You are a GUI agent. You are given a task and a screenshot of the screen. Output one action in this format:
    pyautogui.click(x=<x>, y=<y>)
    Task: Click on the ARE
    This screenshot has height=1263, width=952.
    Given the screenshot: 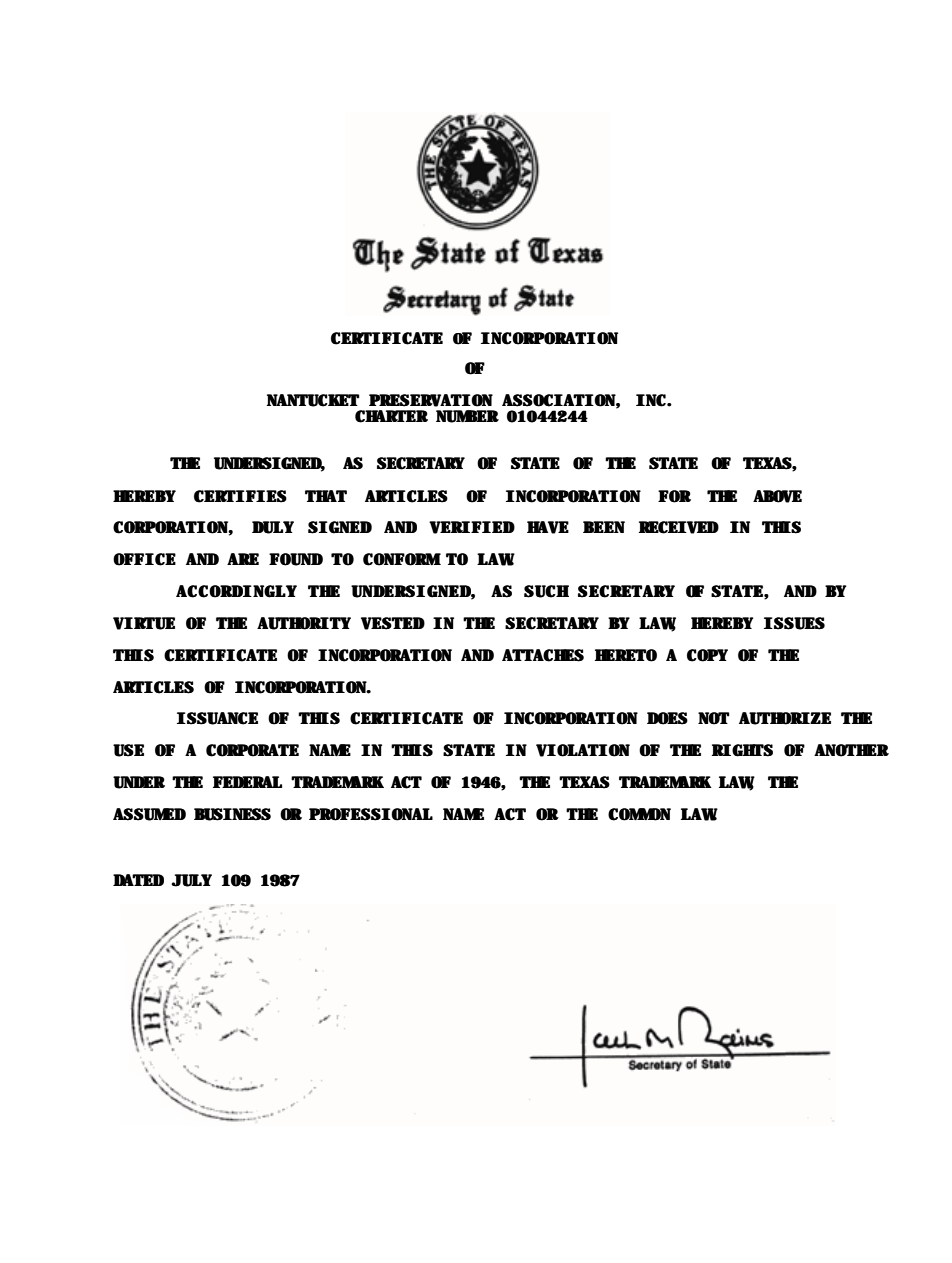 What is the action you would take?
    pyautogui.click(x=243, y=559)
